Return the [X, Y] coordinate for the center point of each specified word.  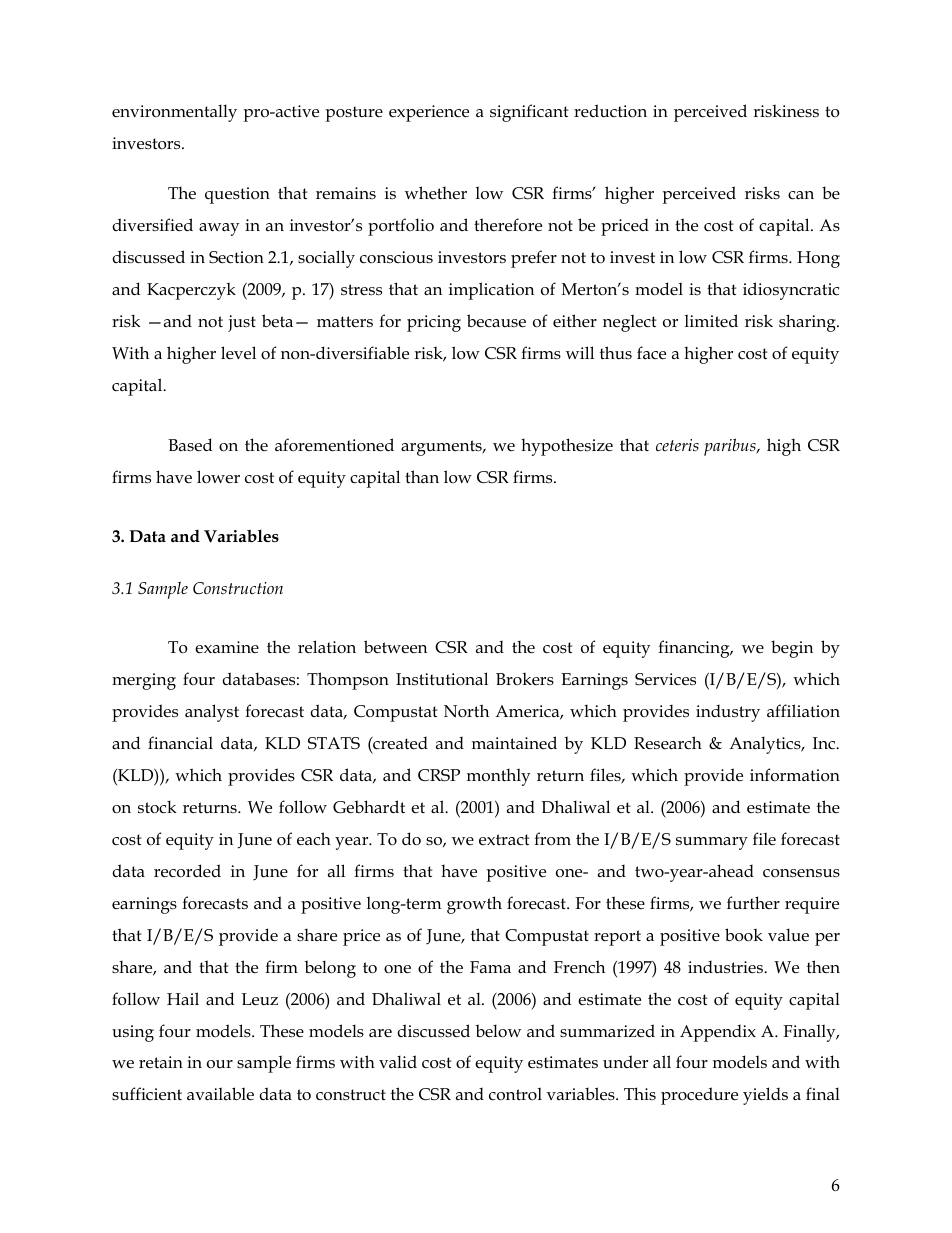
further [753, 903]
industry [728, 713]
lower [218, 477]
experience [429, 113]
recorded [187, 871]
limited [711, 320]
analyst [212, 713]
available [220, 1094]
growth [474, 905]
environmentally [174, 113]
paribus [731, 447]
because [496, 321]
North [466, 710]
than [422, 476]
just [242, 323]
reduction [610, 111]
